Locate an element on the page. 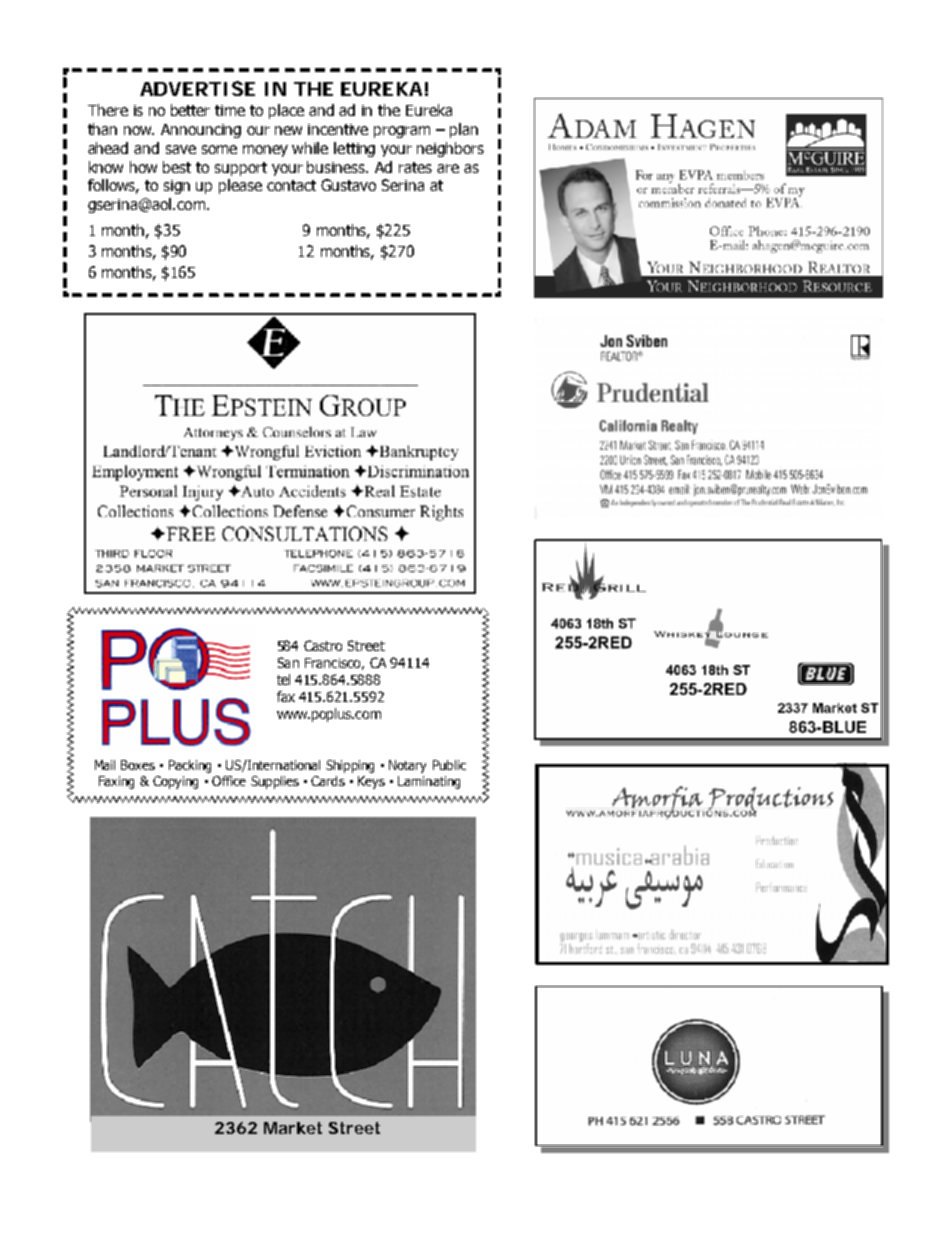 This image has height=1233, width=952. program is located at coordinates (402, 132).
